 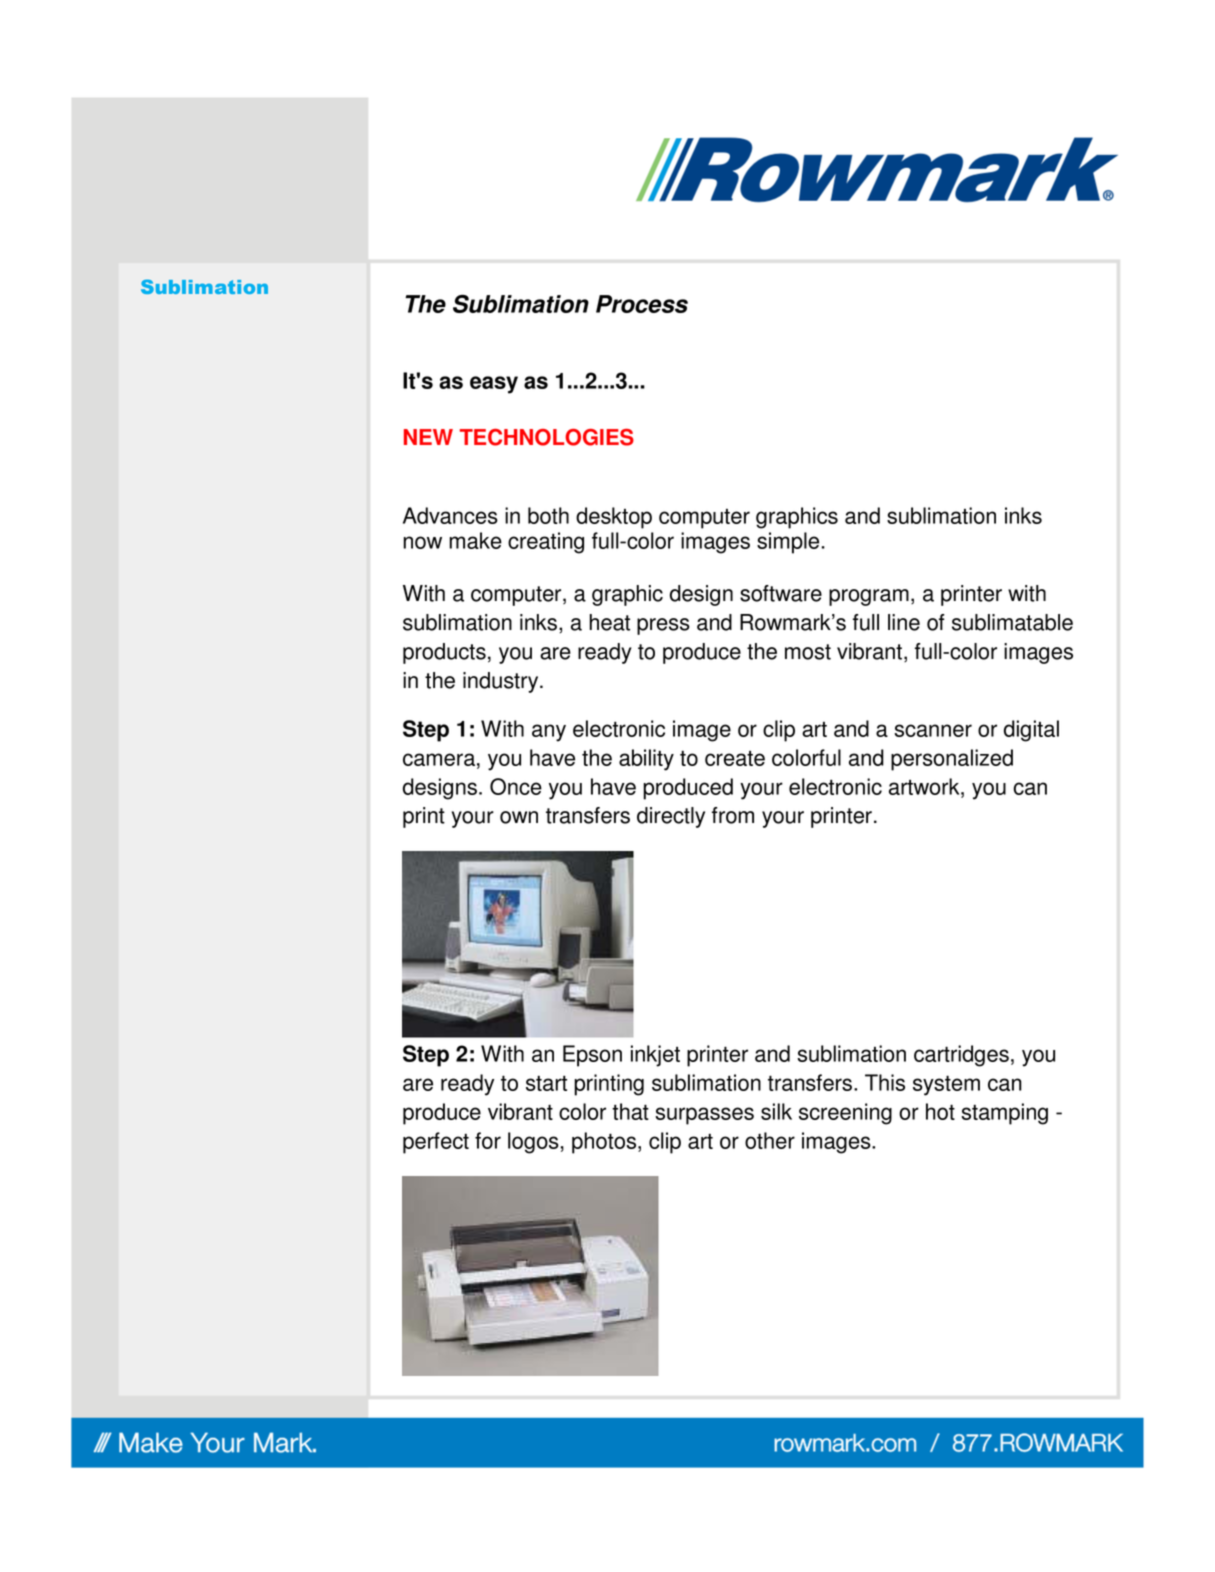 What do you see at coordinates (494, 385) in the screenshot?
I see `easy` at bounding box center [494, 385].
